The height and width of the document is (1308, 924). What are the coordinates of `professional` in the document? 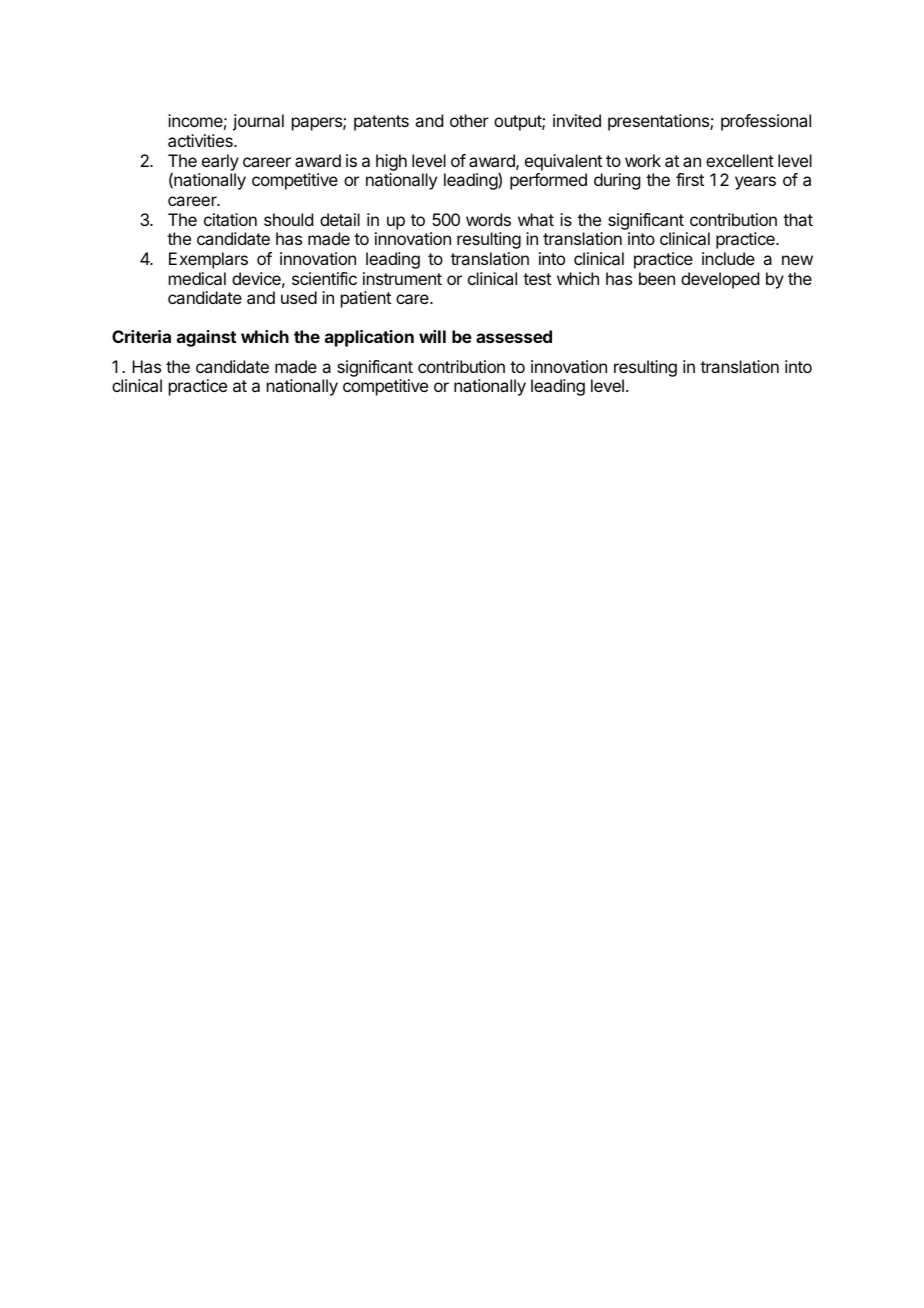 It's located at (766, 122).
